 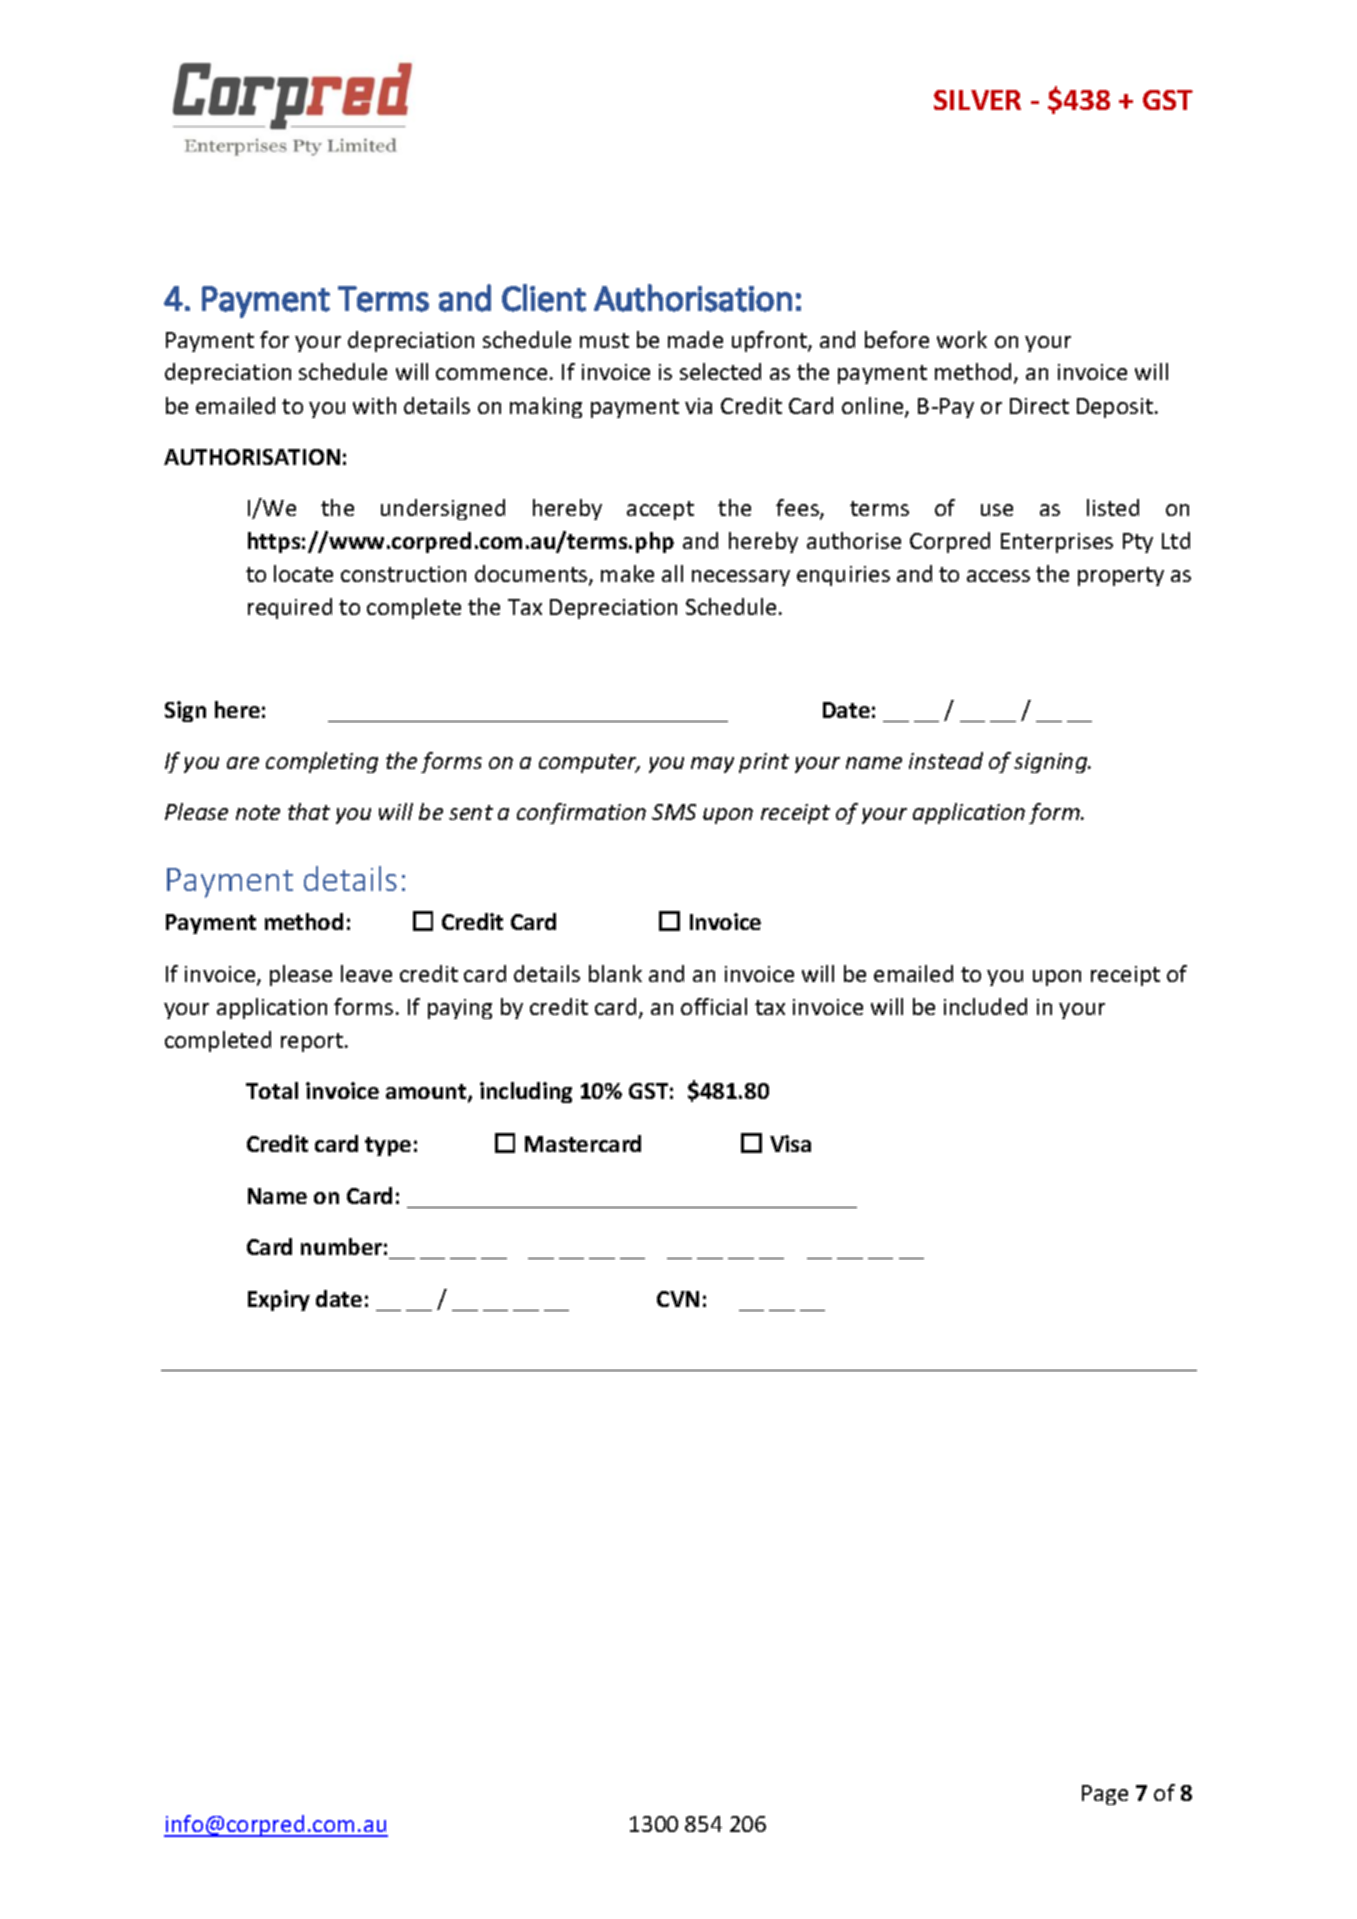 What do you see at coordinates (403, 574) in the image?
I see `construction` at bounding box center [403, 574].
